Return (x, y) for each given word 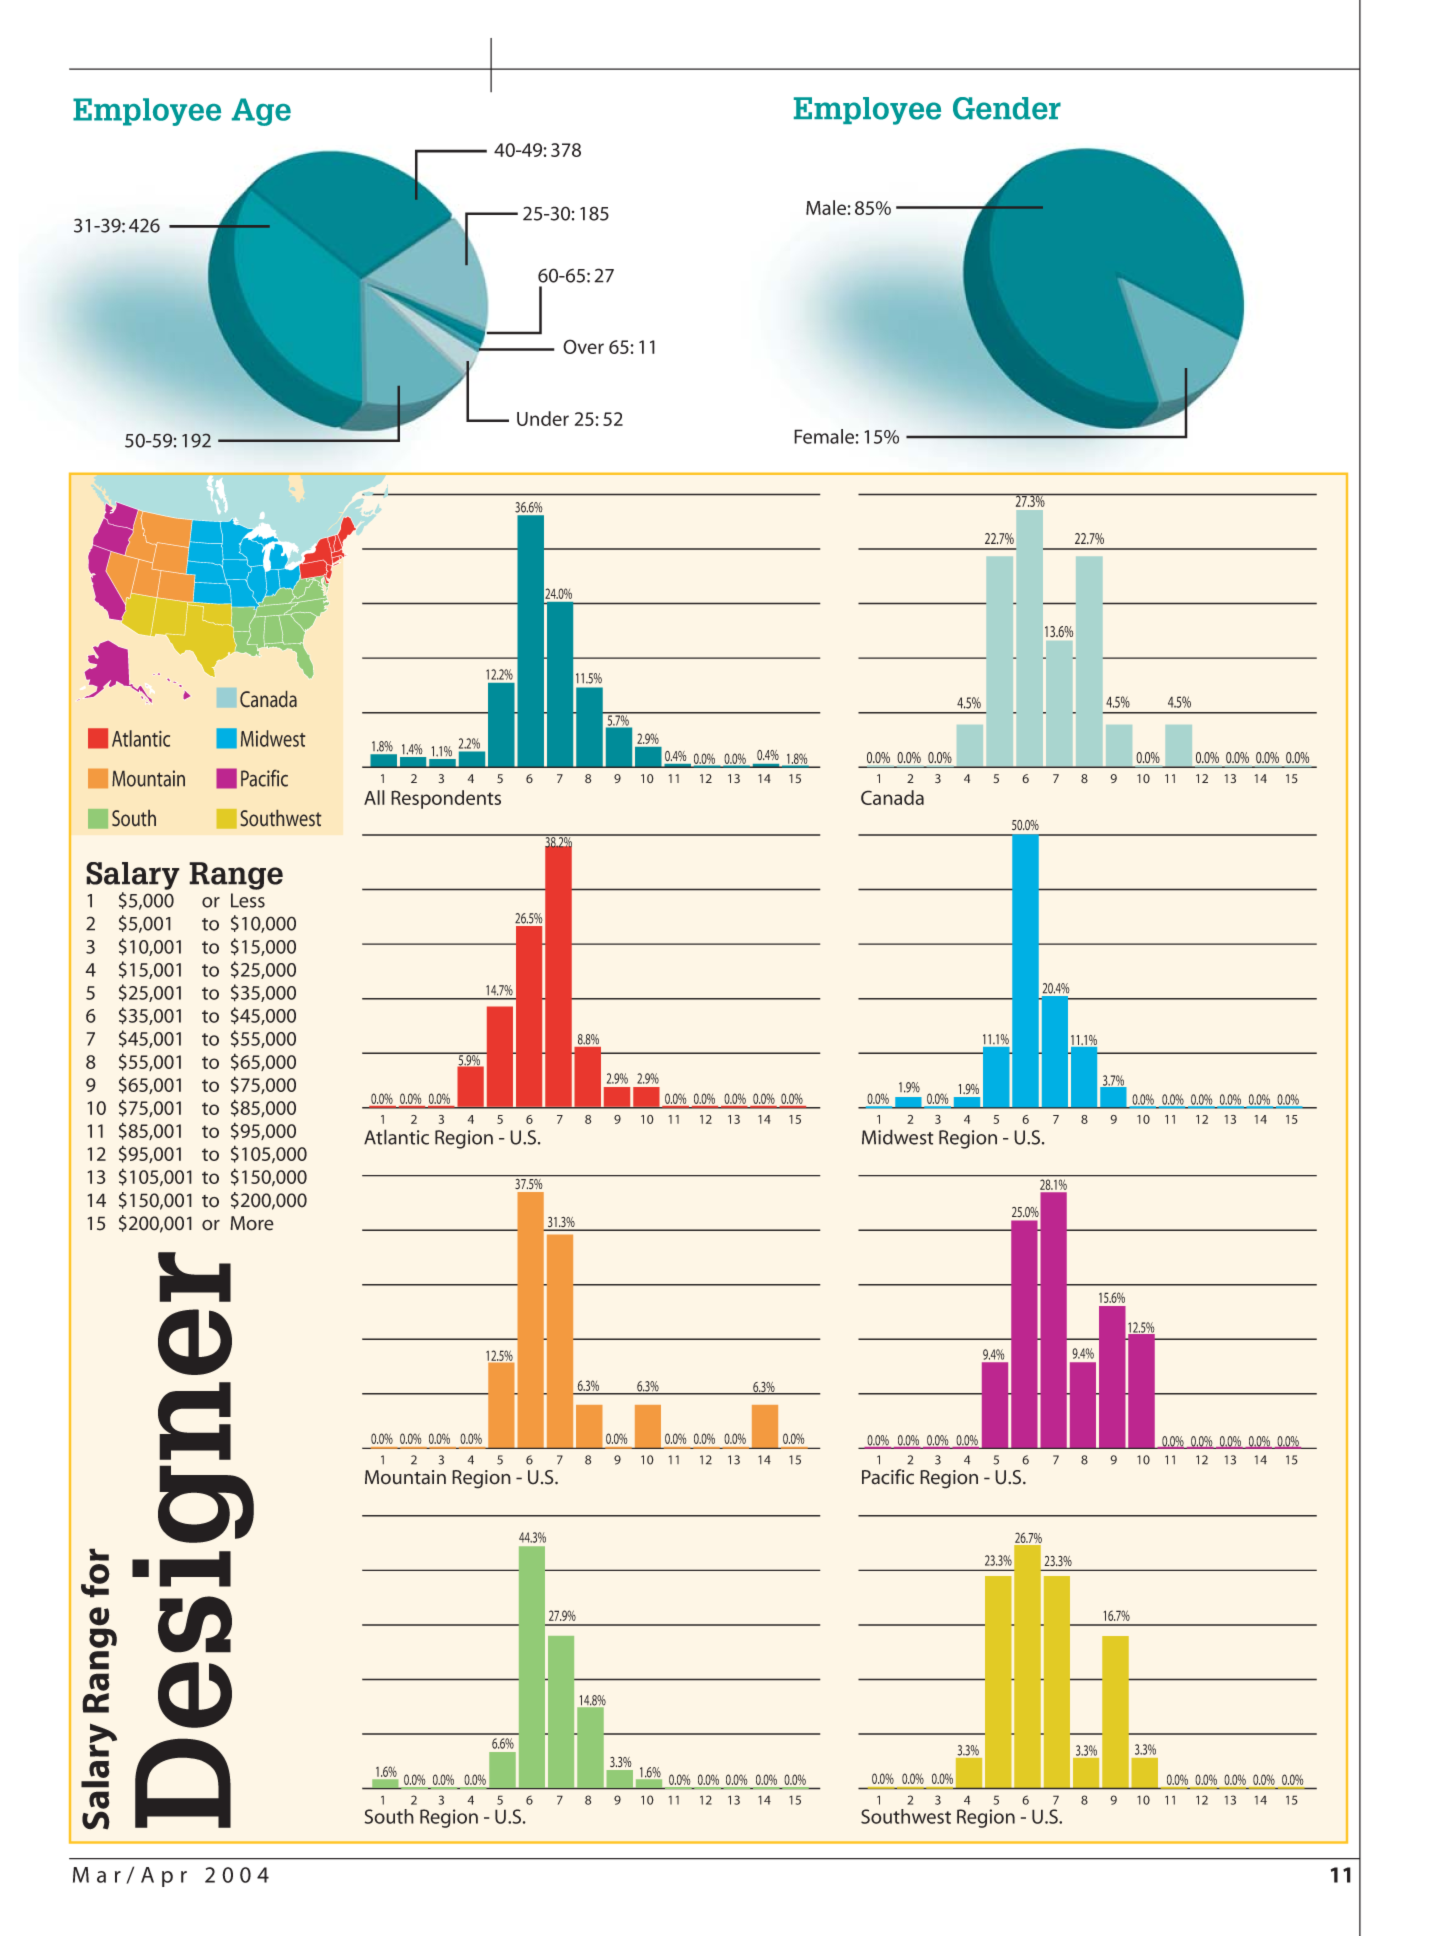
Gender (1007, 108)
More (252, 1223)
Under (543, 418)
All (374, 797)
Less (248, 900)
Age (261, 112)
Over (583, 346)
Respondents (446, 799)
